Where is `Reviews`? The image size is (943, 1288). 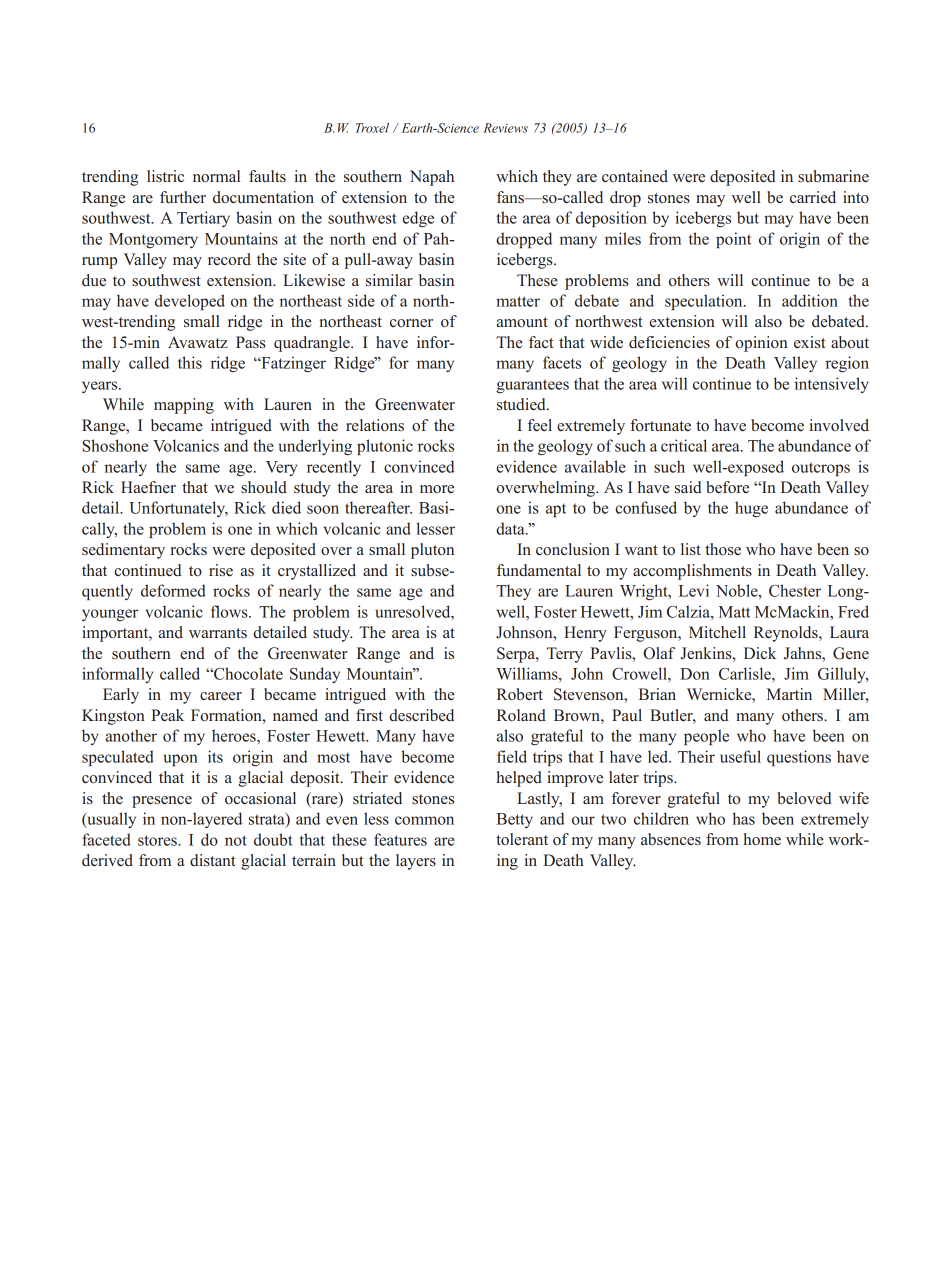 Reviews is located at coordinates (505, 128).
